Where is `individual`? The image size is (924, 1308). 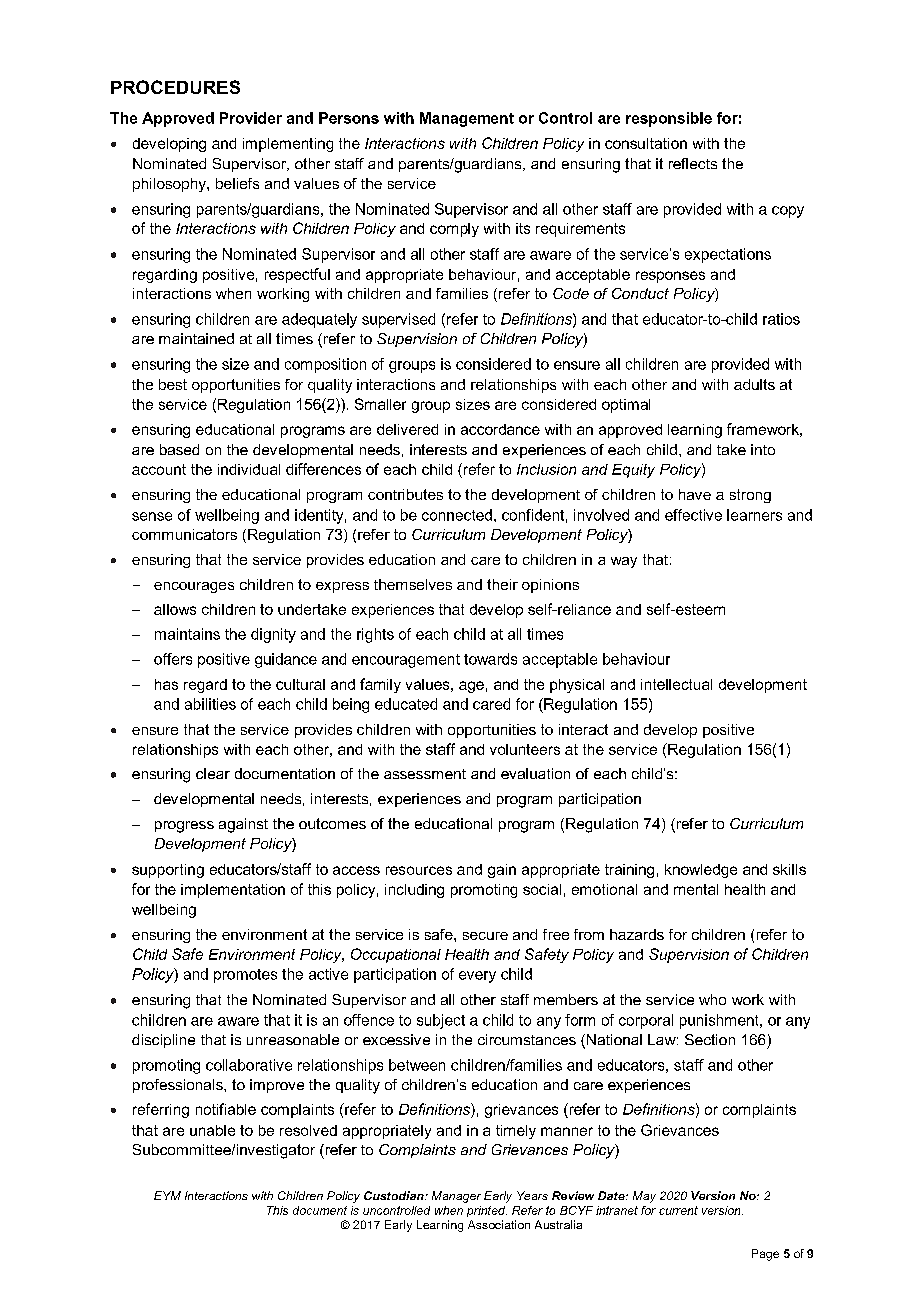 individual is located at coordinates (249, 469).
